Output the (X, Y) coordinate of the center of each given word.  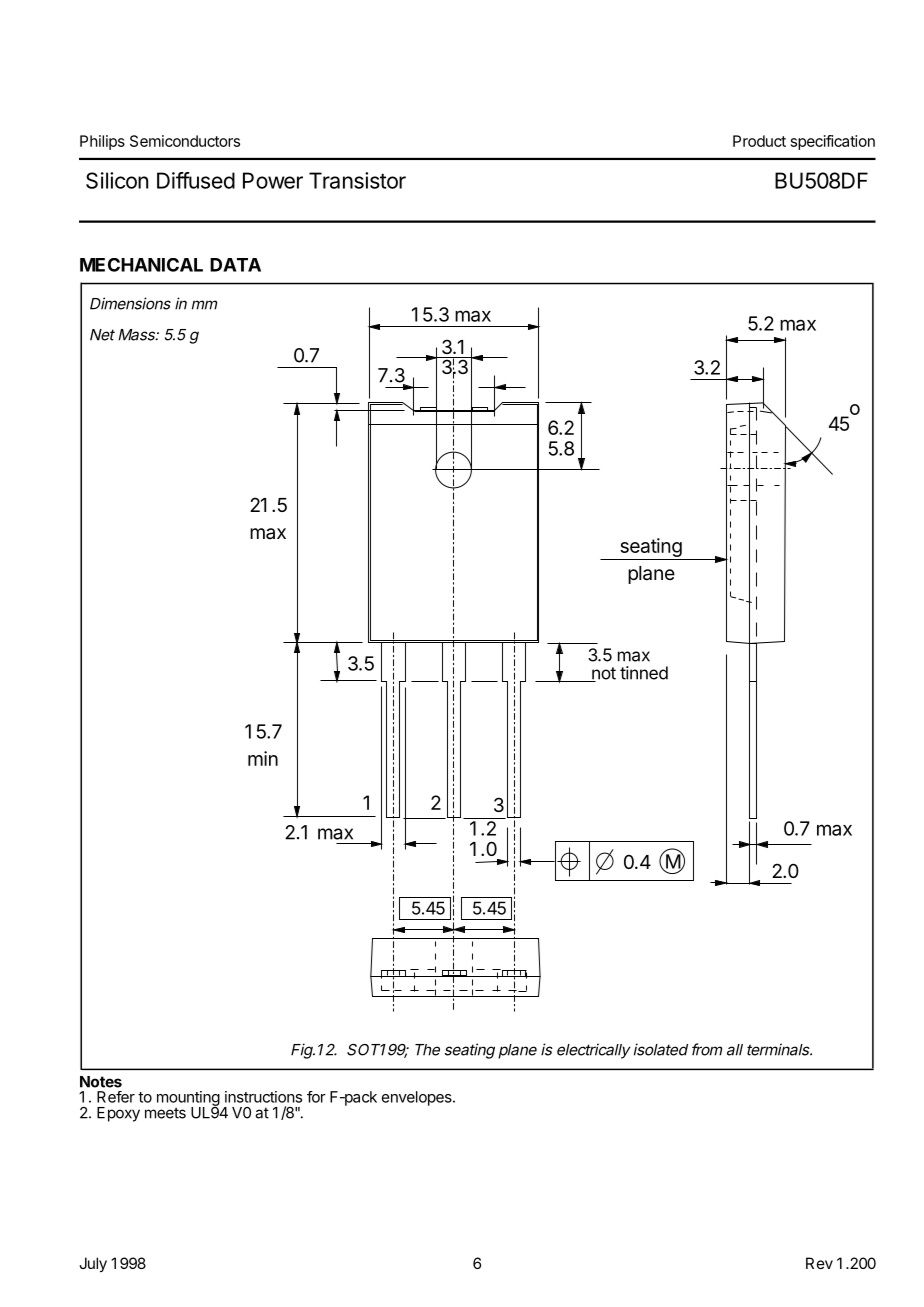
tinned (644, 673)
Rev (819, 1263)
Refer (116, 1097)
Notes (101, 1082)
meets (165, 1113)
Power (273, 180)
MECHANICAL (141, 265)
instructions (263, 1097)
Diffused (196, 180)
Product (759, 141)
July (93, 1265)
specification (833, 142)
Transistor (357, 180)
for (316, 1097)
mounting (188, 1099)
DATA (235, 265)
